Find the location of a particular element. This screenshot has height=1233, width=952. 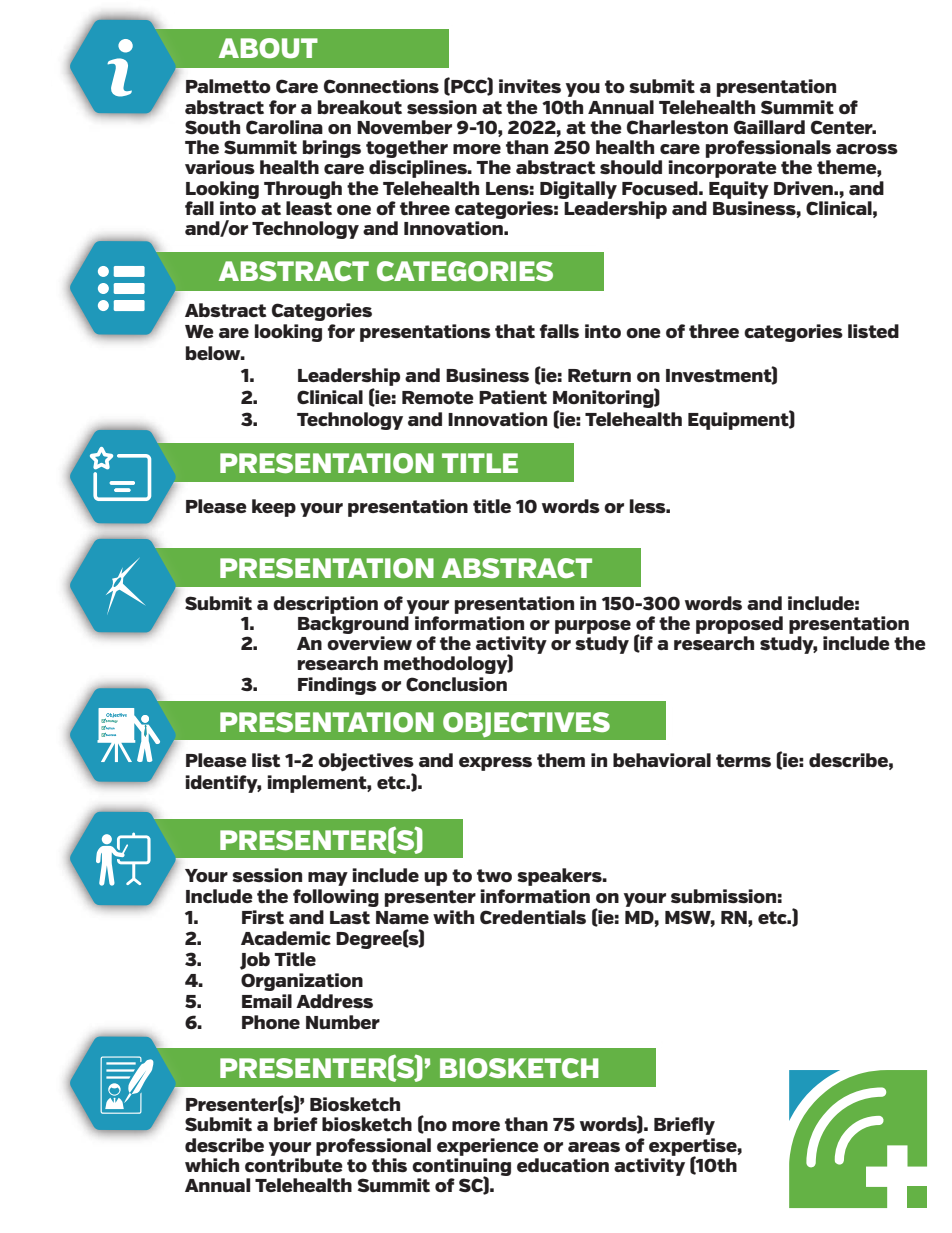

invites is located at coordinates (530, 86).
